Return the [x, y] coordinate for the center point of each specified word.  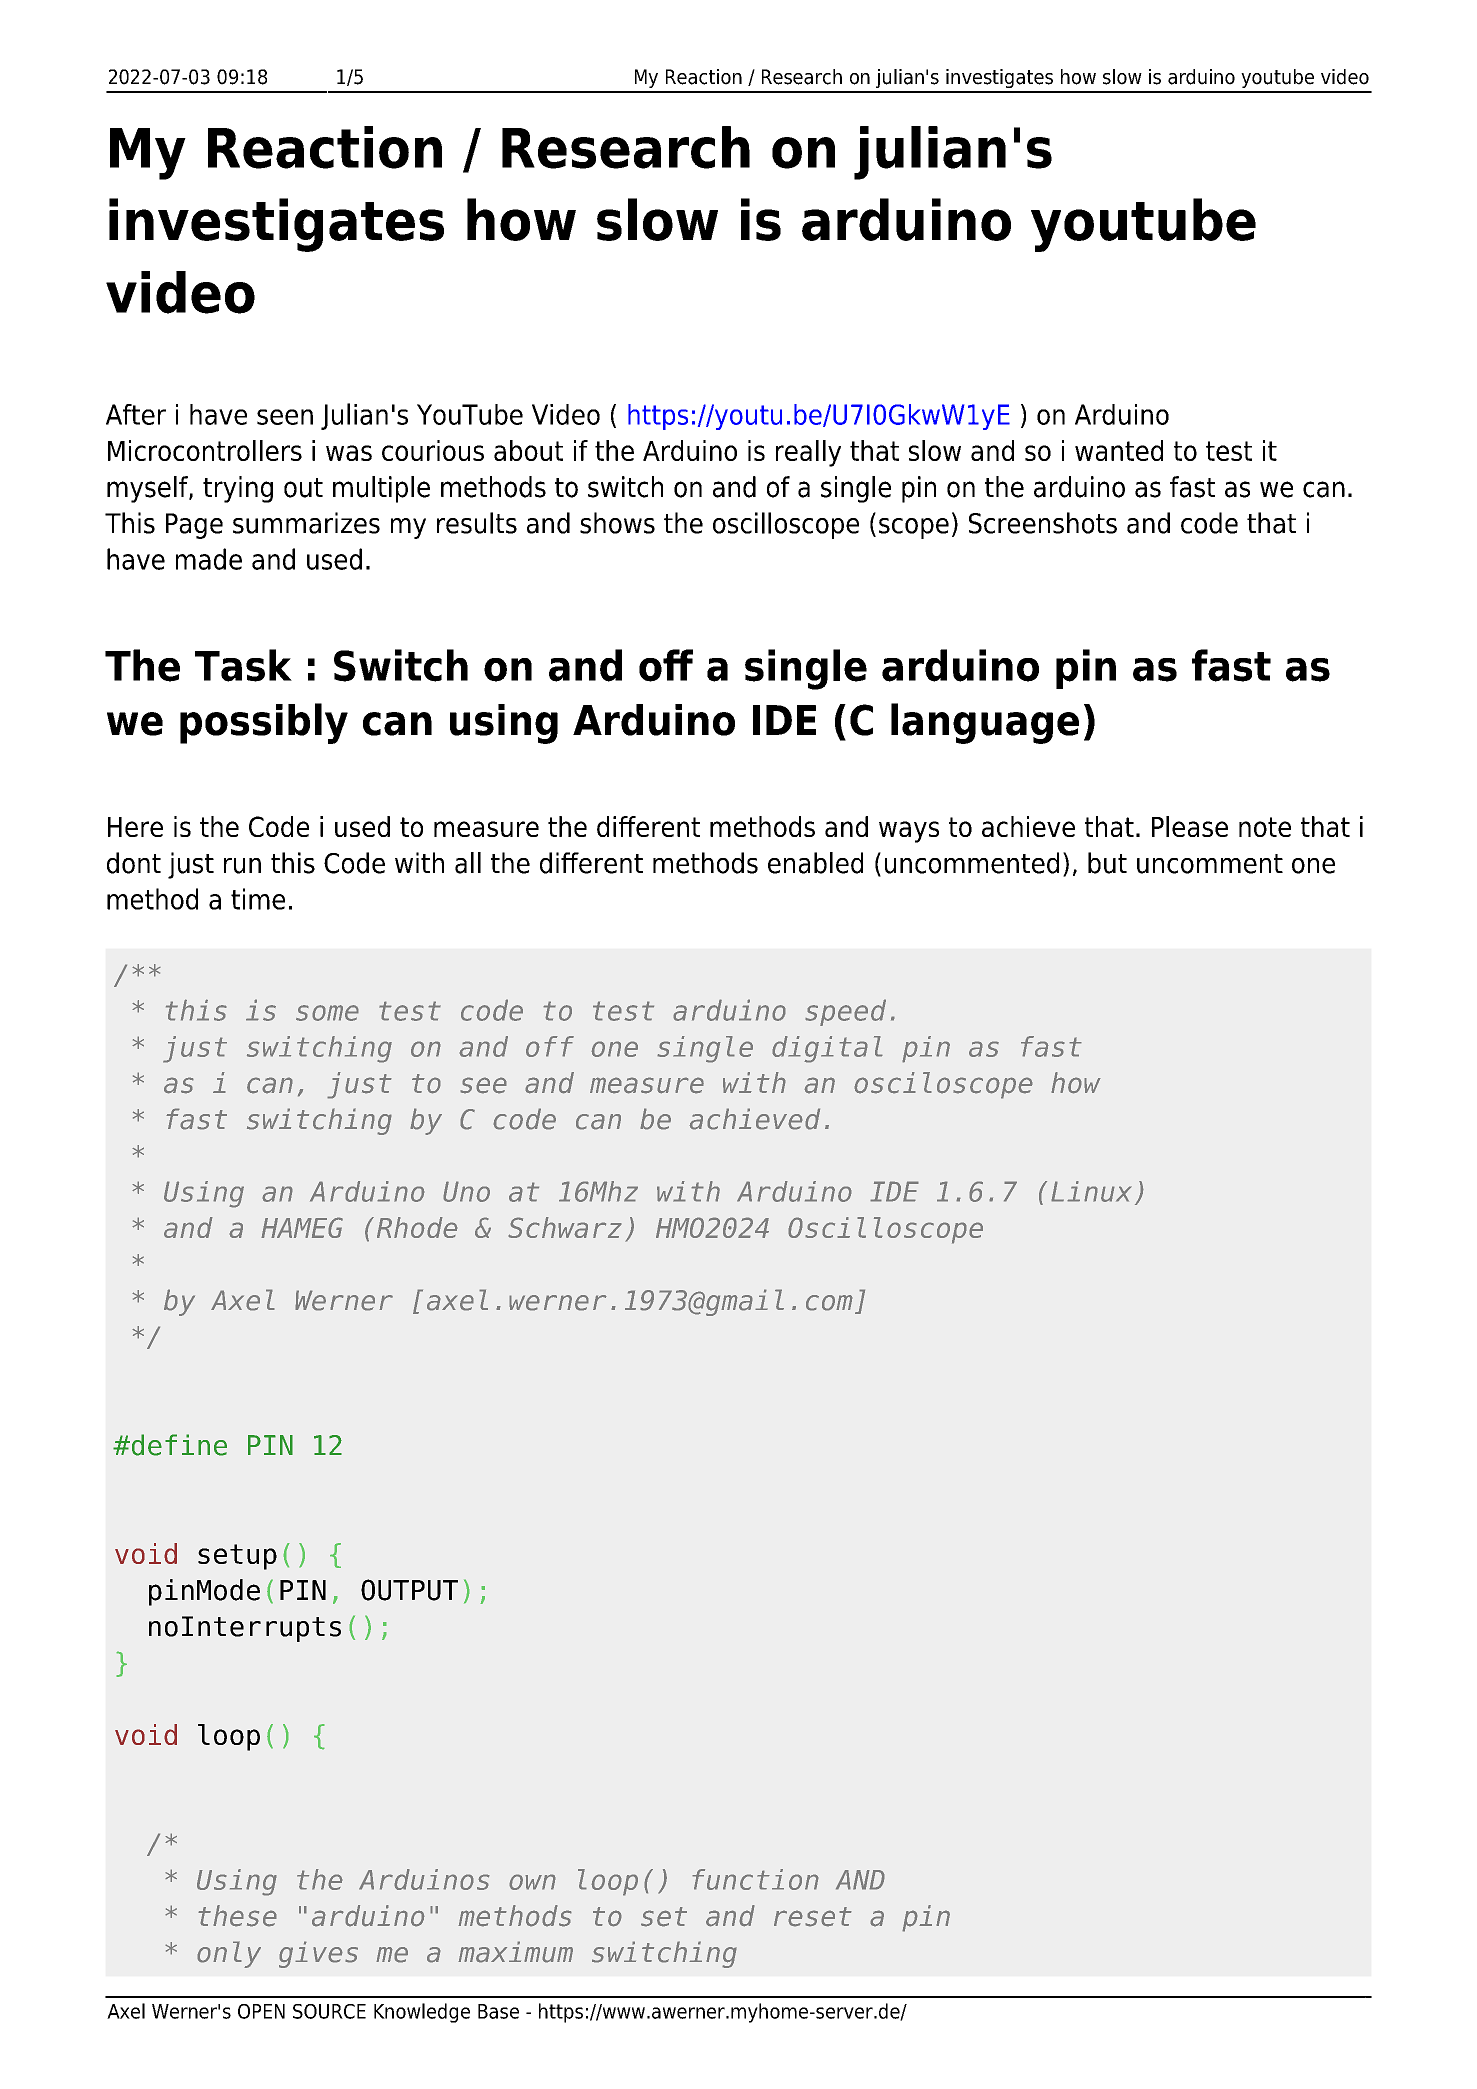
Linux [1091, 1191]
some [327, 1013]
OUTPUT [409, 1590]
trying [238, 489]
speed [845, 1012]
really [808, 453]
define [178, 1445]
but [1107, 863]
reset [813, 1917]
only [229, 1954]
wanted [1119, 450]
